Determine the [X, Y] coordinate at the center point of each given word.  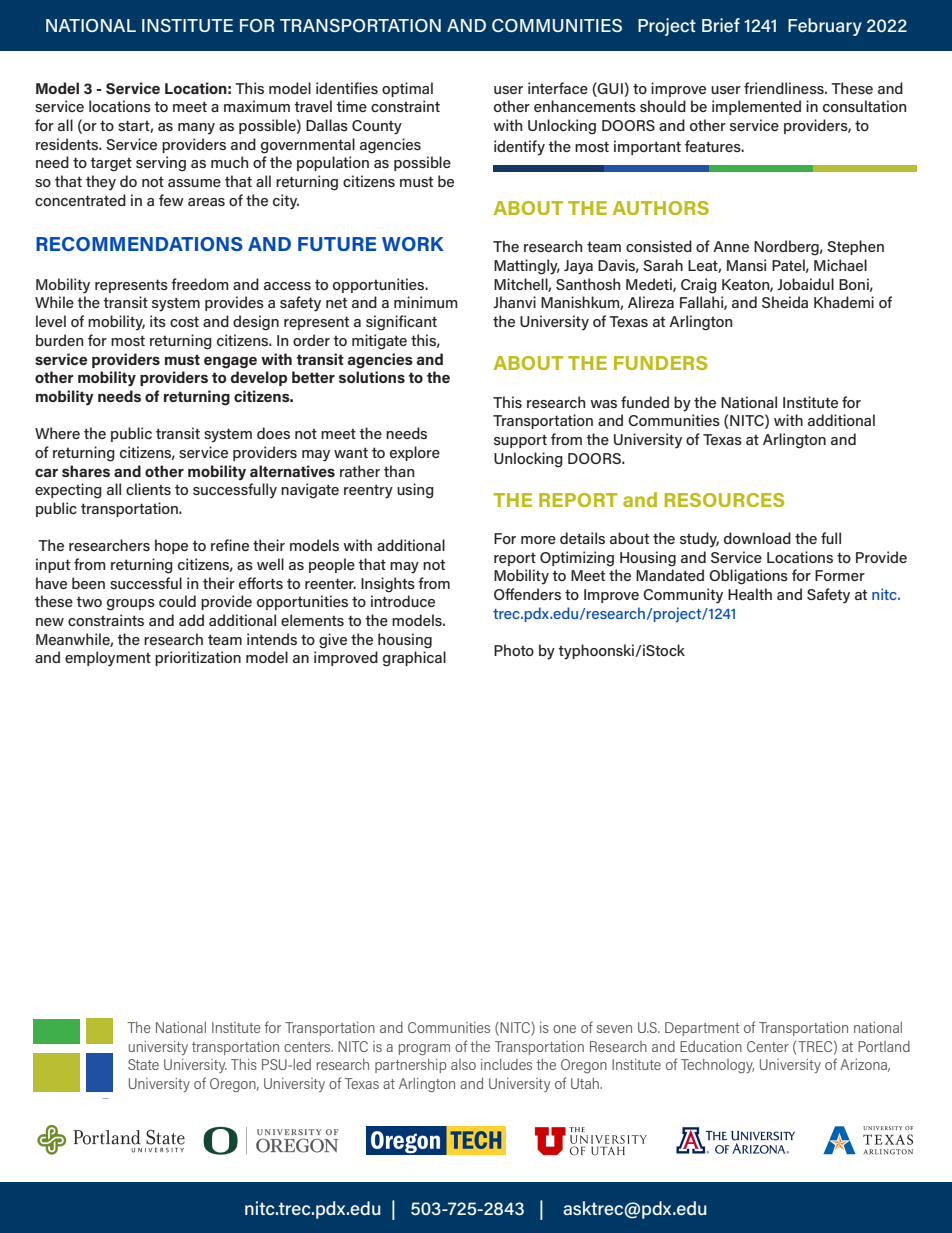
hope [171, 546]
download [757, 538]
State [143, 1064]
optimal [407, 89]
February [825, 27]
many [196, 129]
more [538, 540]
